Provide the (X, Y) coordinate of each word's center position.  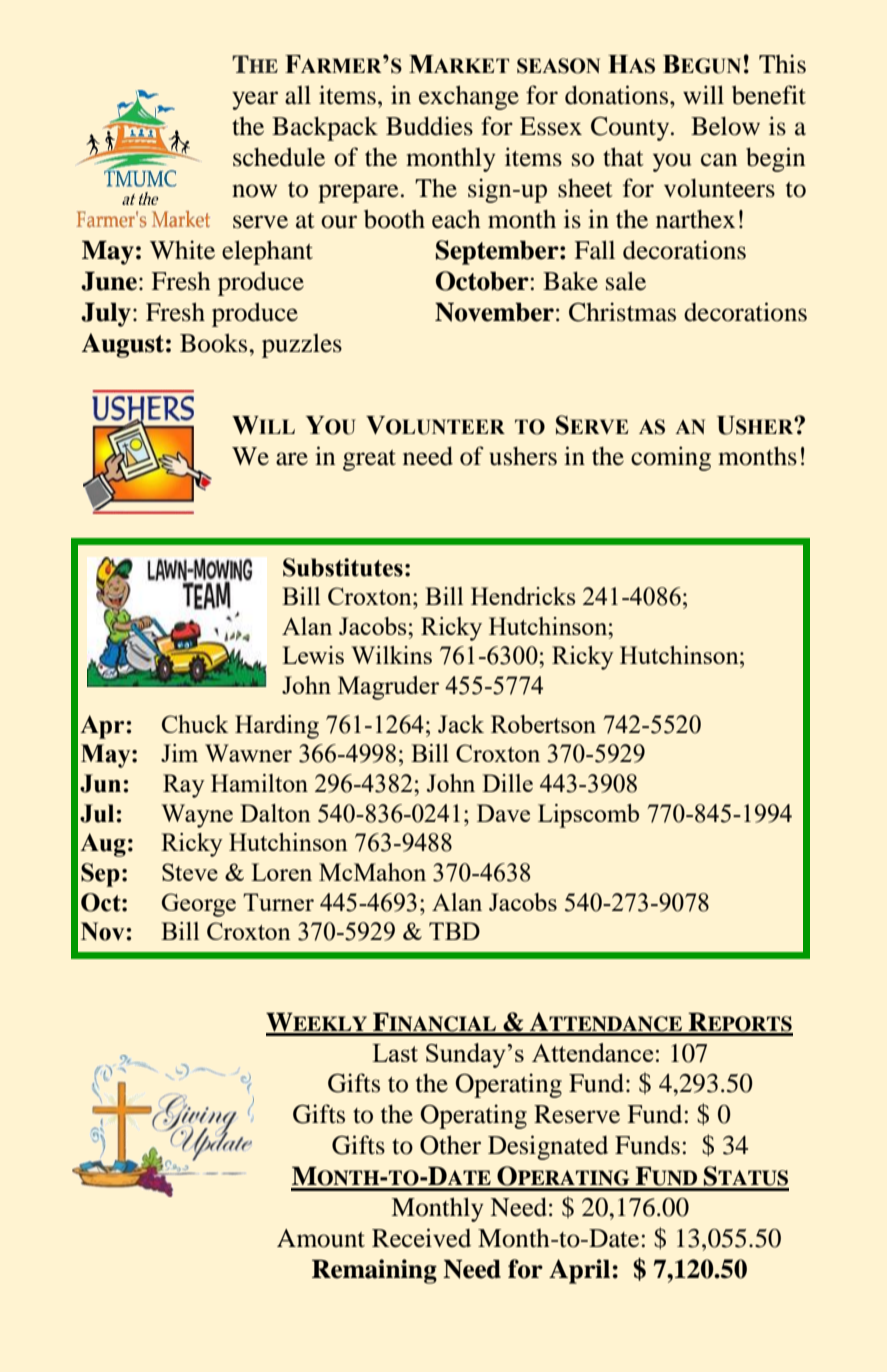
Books (213, 343)
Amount (321, 1238)
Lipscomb (588, 816)
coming (671, 458)
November (494, 312)
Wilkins (391, 655)
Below (725, 126)
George (199, 905)
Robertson (543, 724)
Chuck (195, 724)
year (255, 100)
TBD (454, 931)
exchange (469, 97)
